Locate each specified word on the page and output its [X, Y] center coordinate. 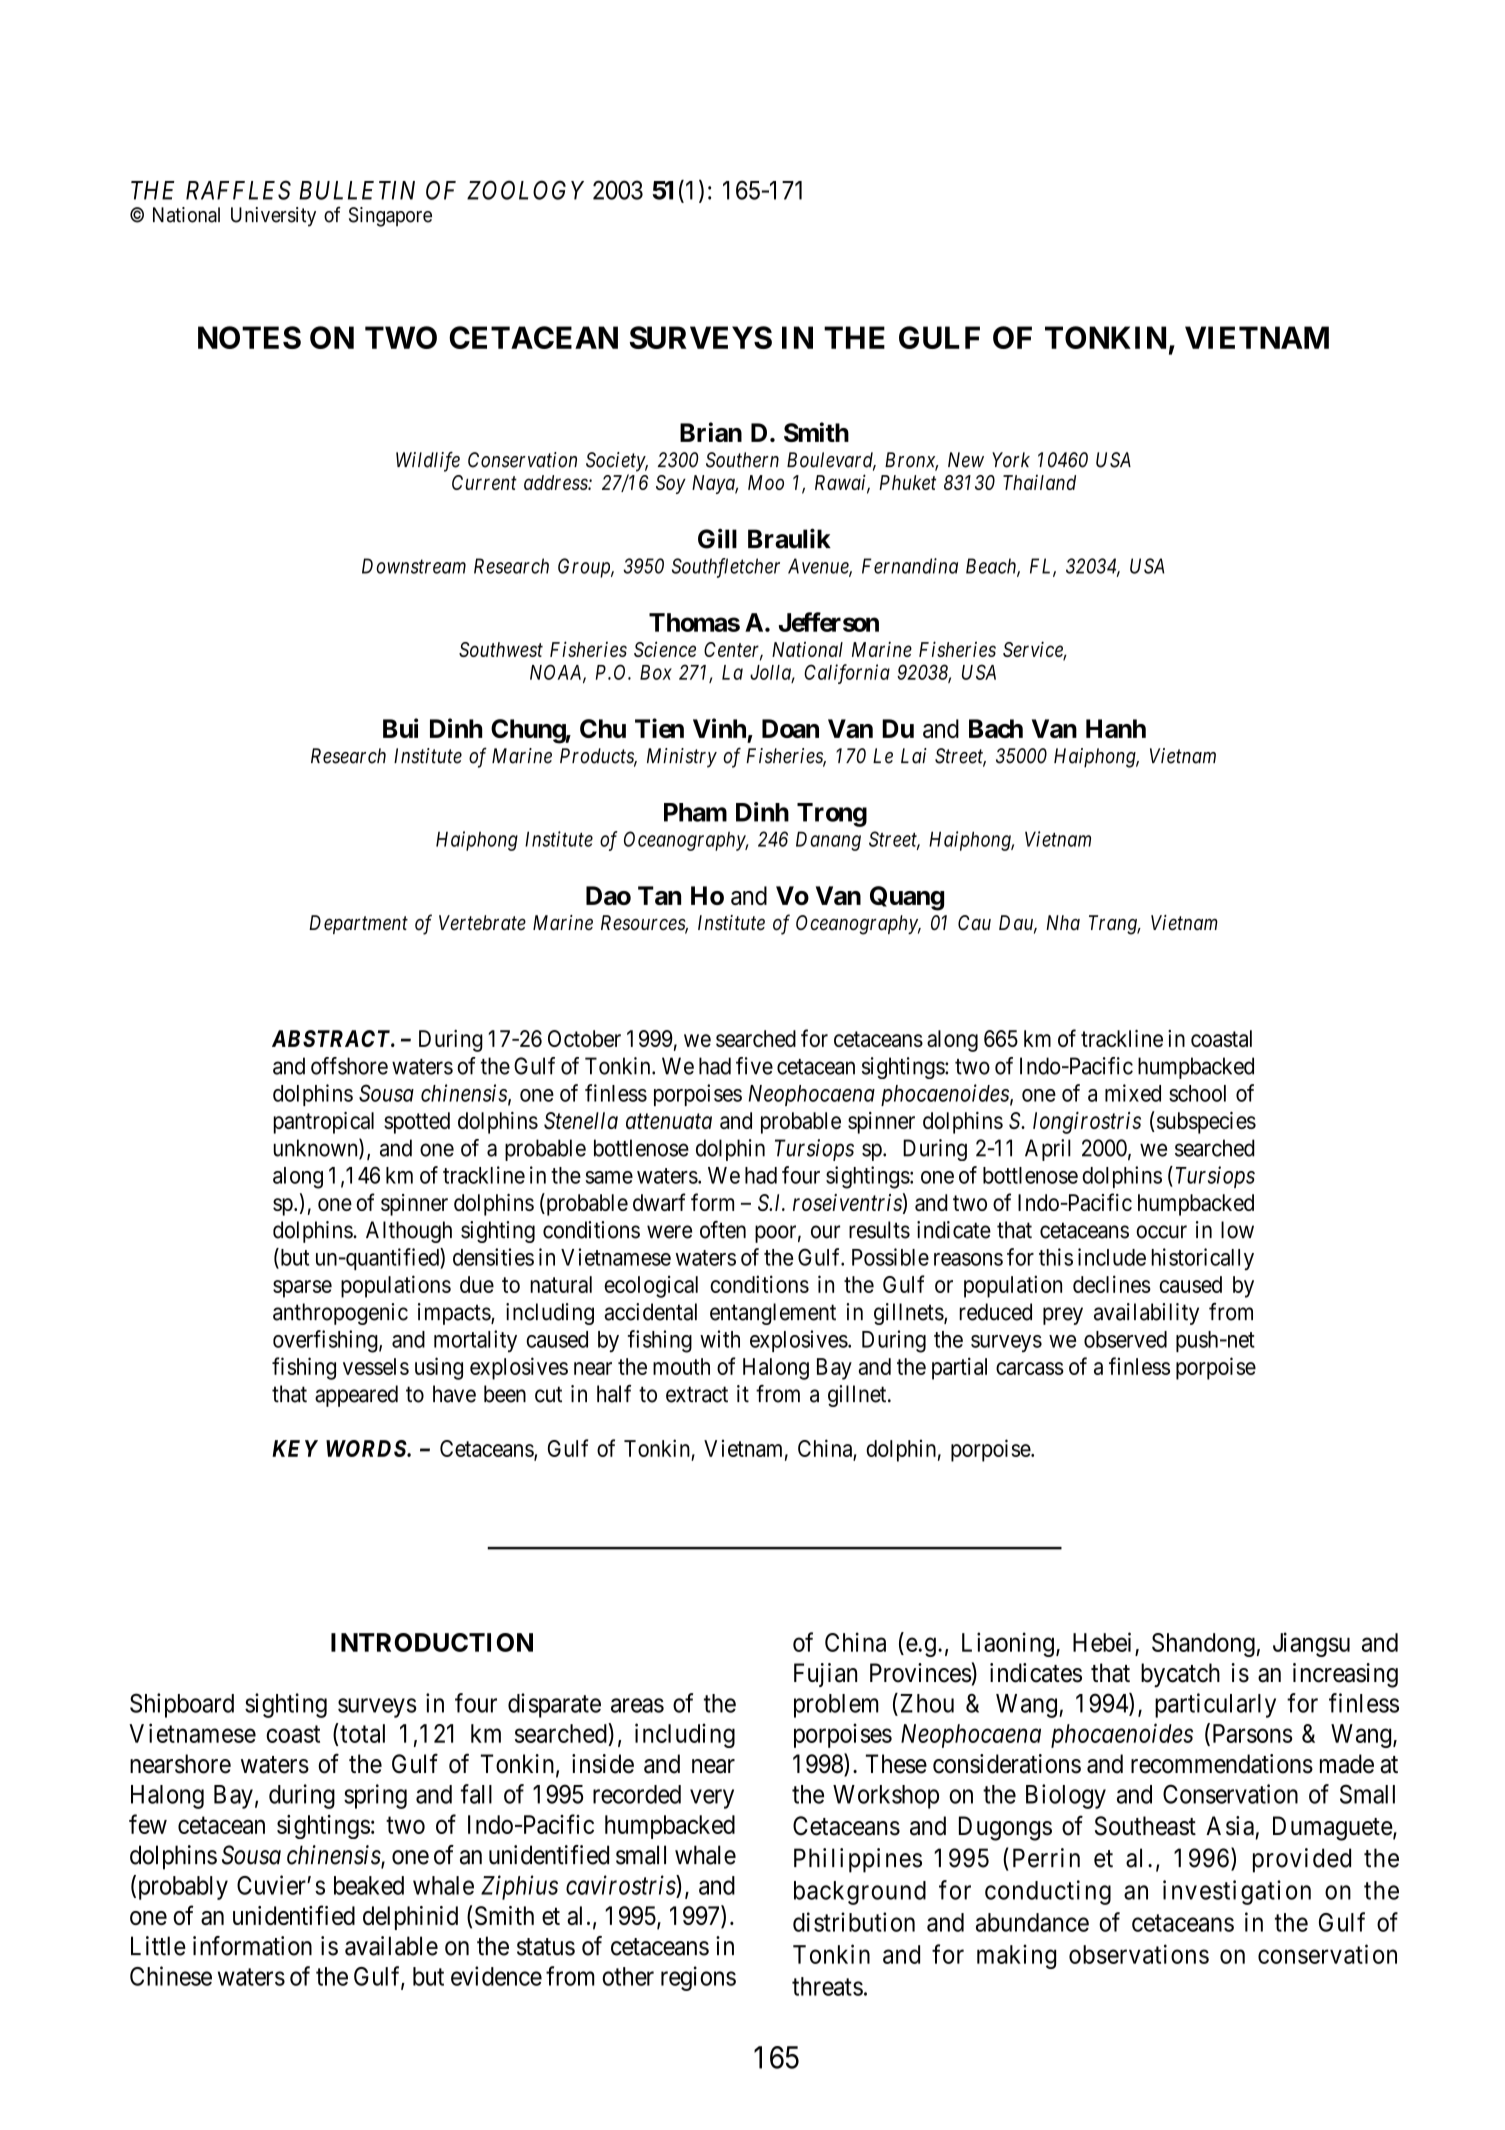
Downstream [414, 566]
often [723, 1230]
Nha [1063, 922]
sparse [302, 1289]
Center [733, 651]
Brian [711, 432]
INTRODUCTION [432, 1642]
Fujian [825, 1675]
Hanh [1116, 728]
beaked [369, 1885]
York [1011, 460]
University [273, 217]
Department [358, 924]
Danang [828, 841]
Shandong [1203, 1645]
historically [1203, 1259]
